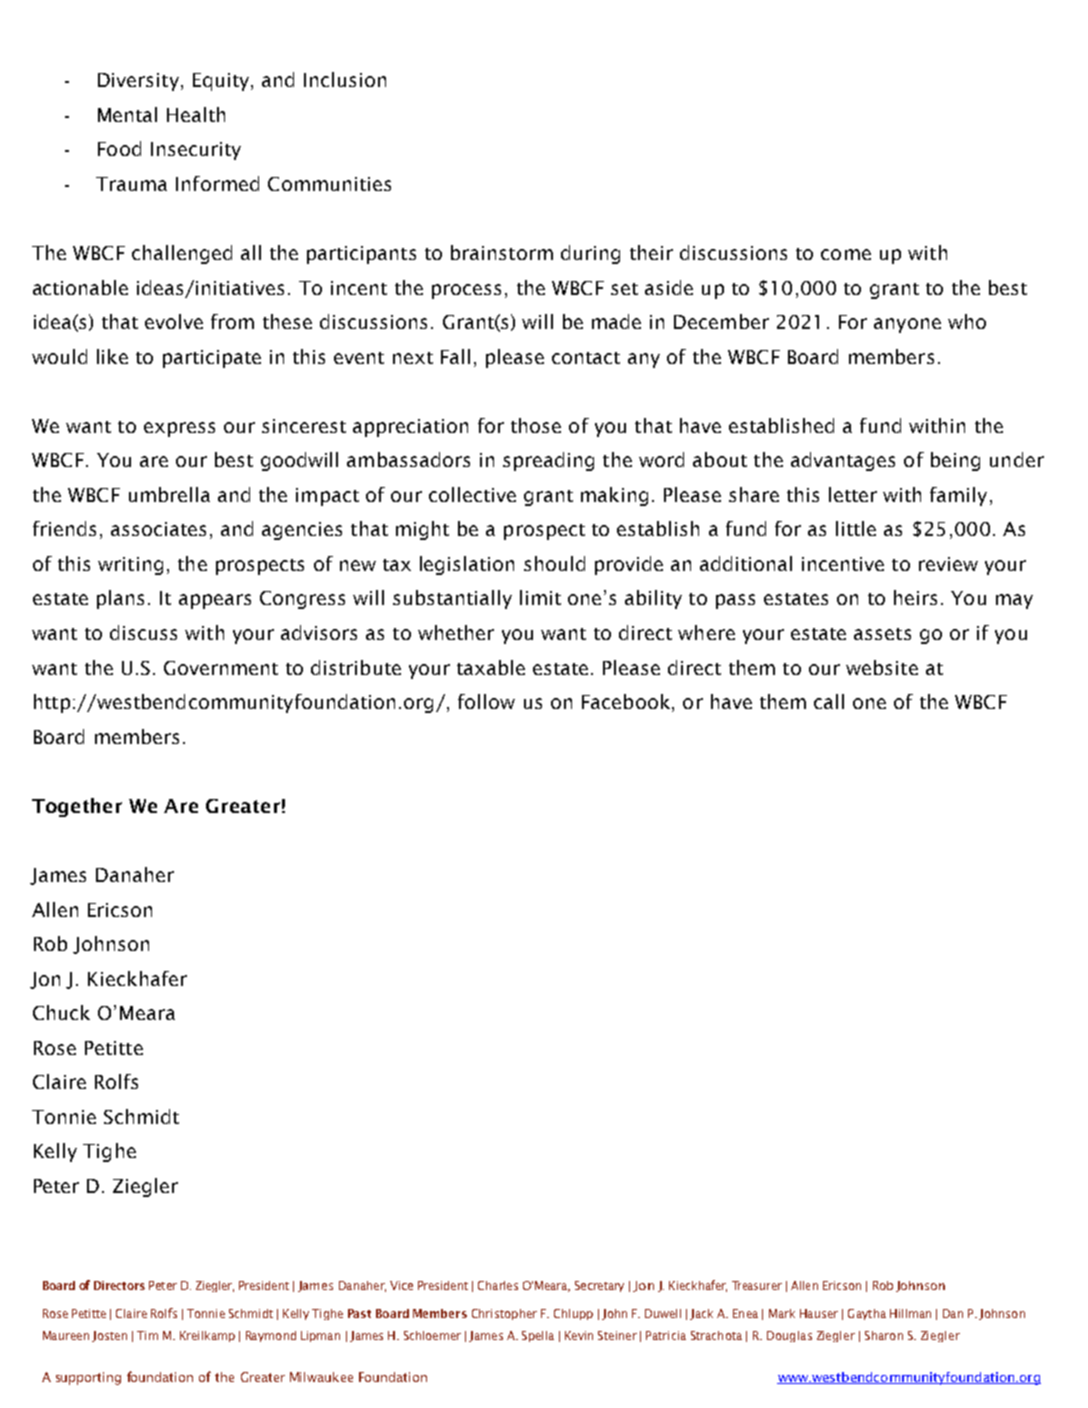 This screenshot has height=1408, width=1088. Describe the element at coordinates (61, 1012) in the screenshot. I see `Chuck` at that location.
